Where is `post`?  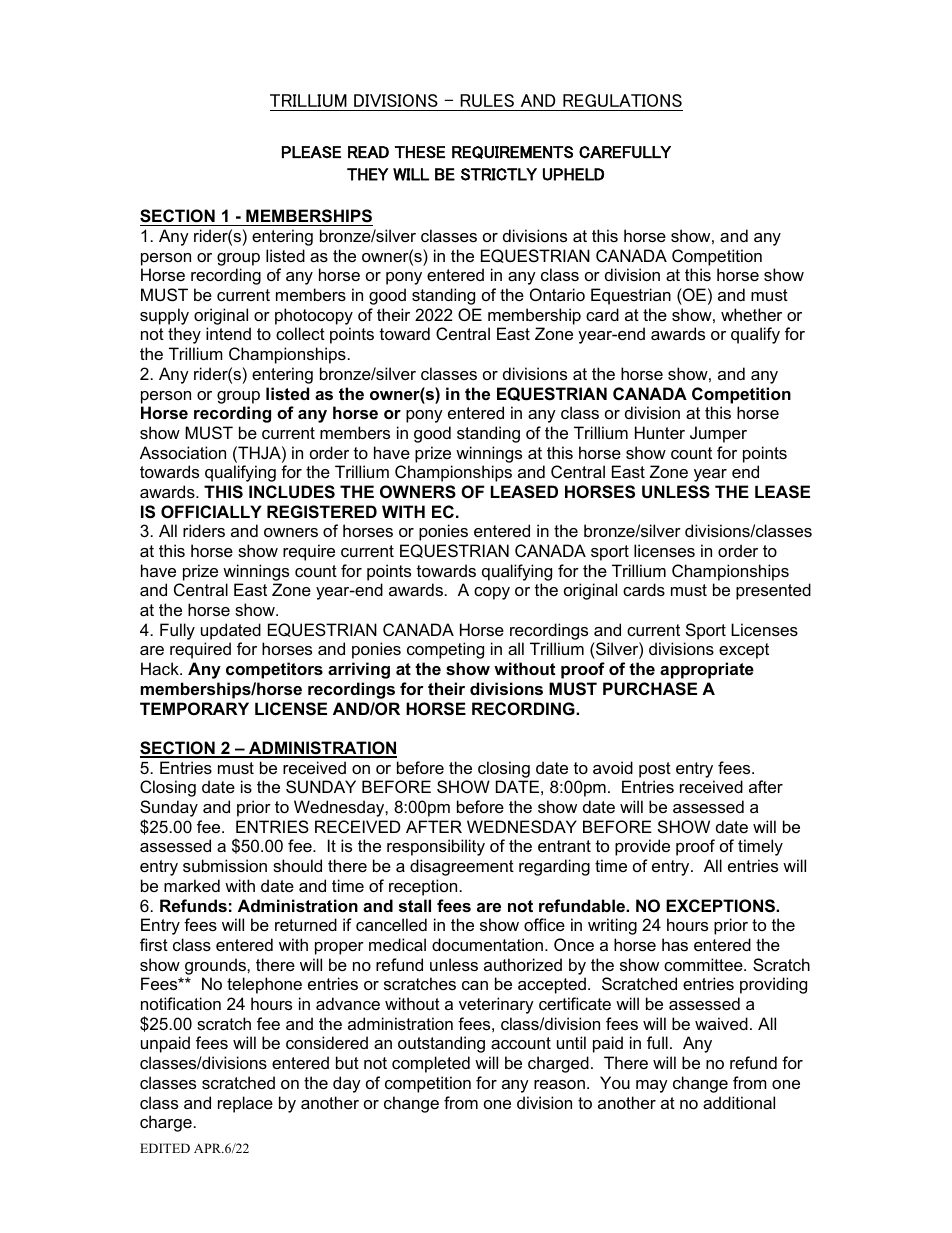 post is located at coordinates (655, 770).
